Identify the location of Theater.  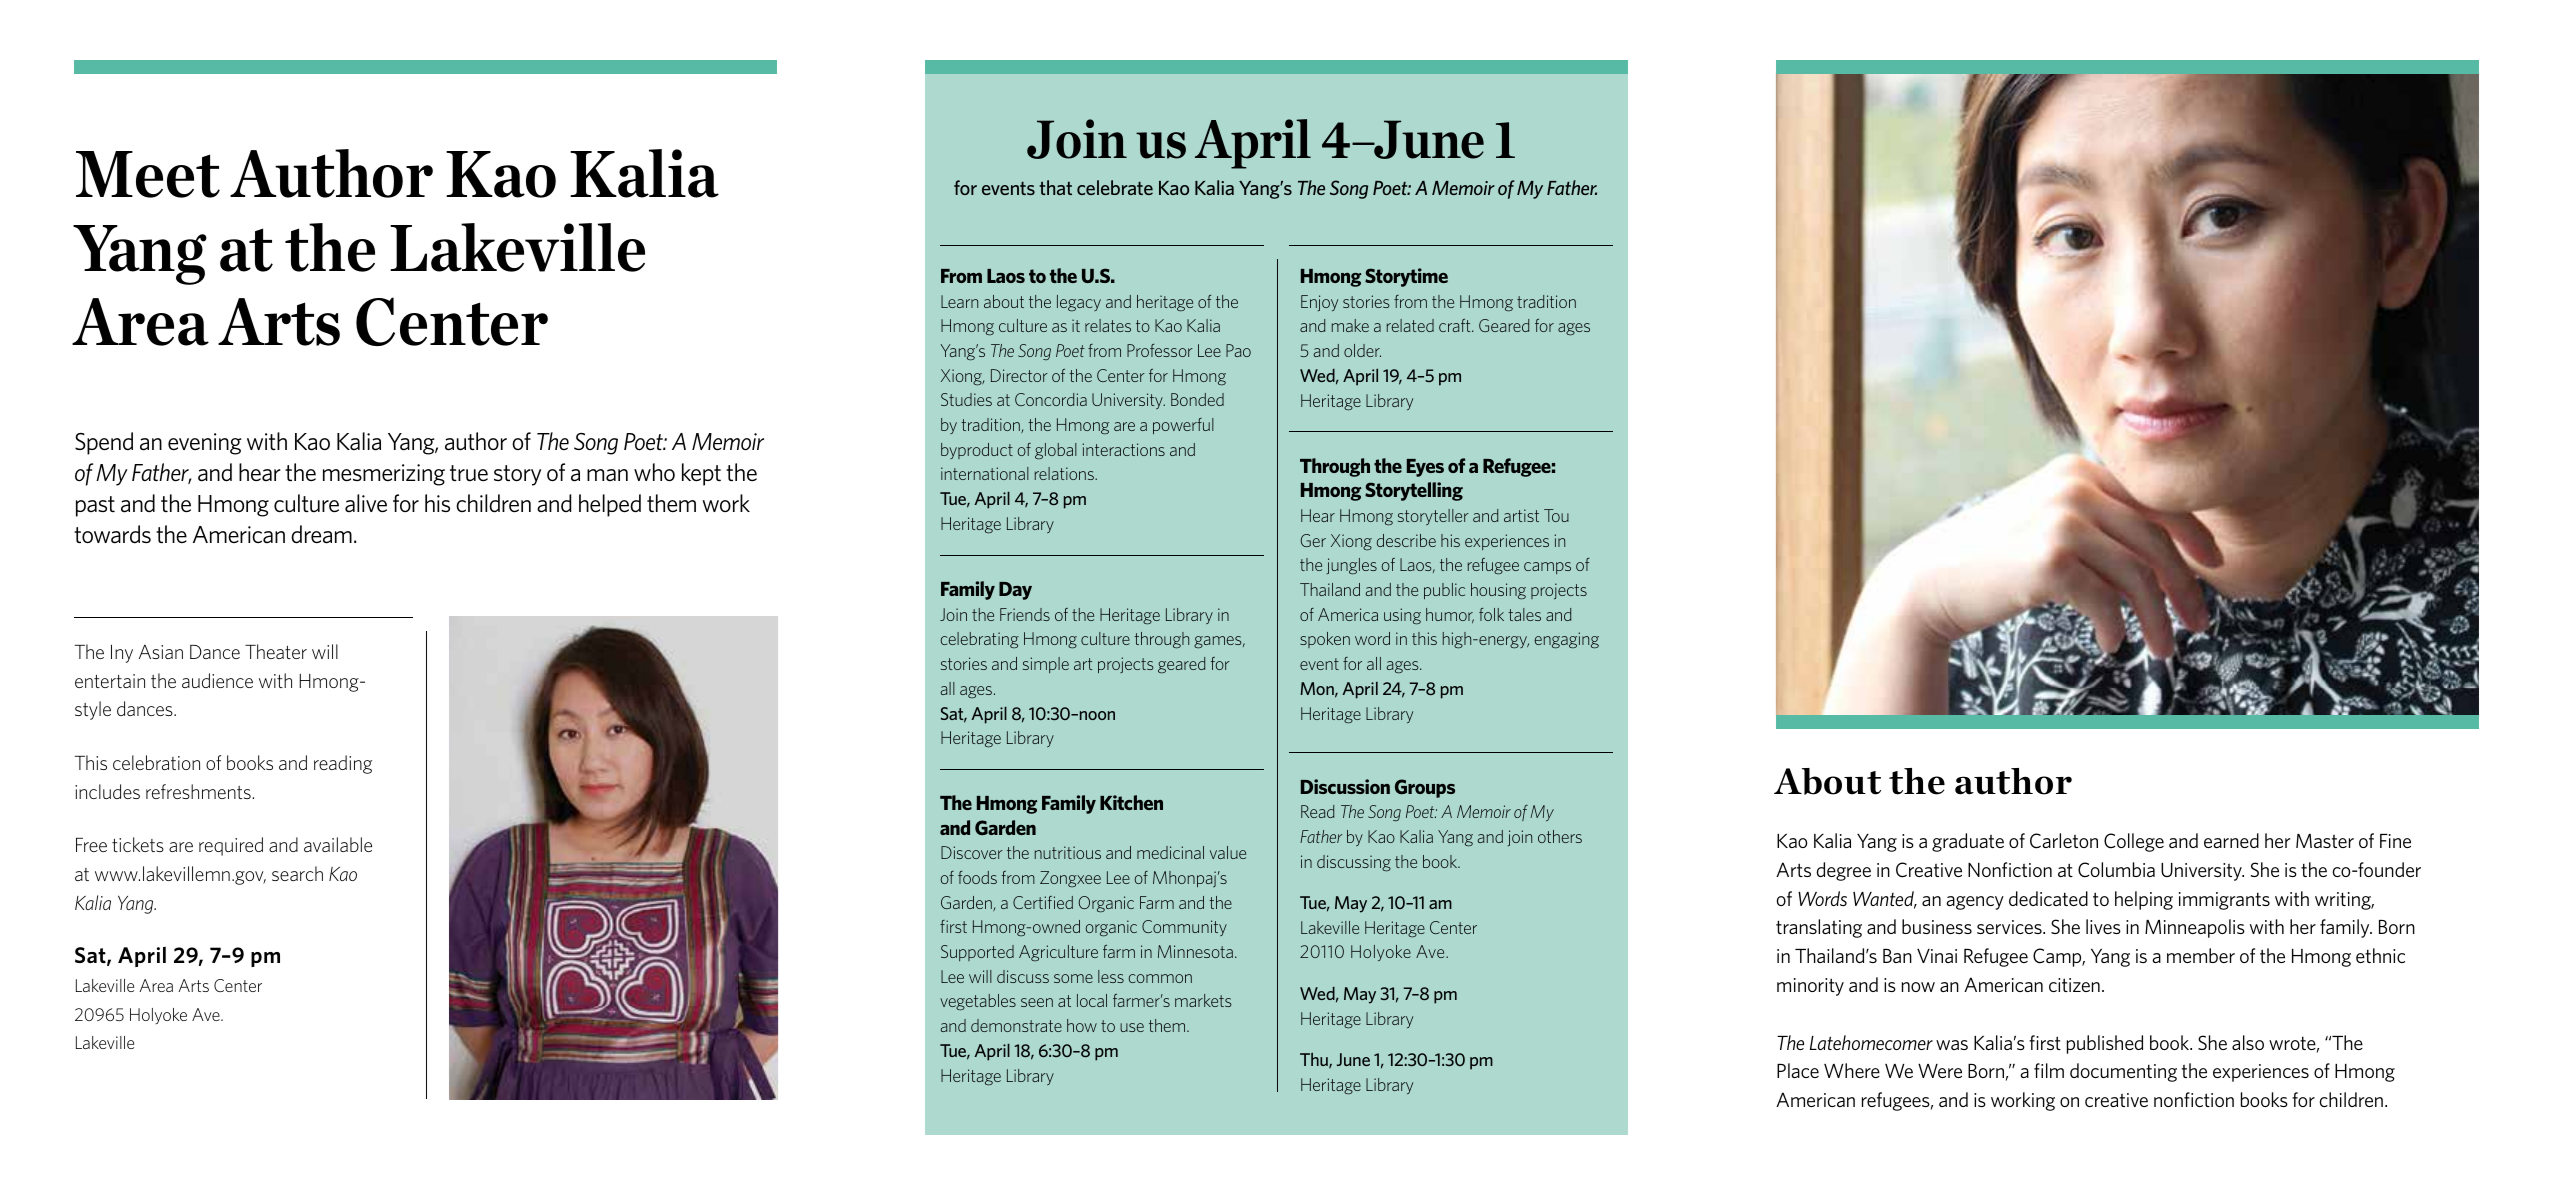
(276, 651).
